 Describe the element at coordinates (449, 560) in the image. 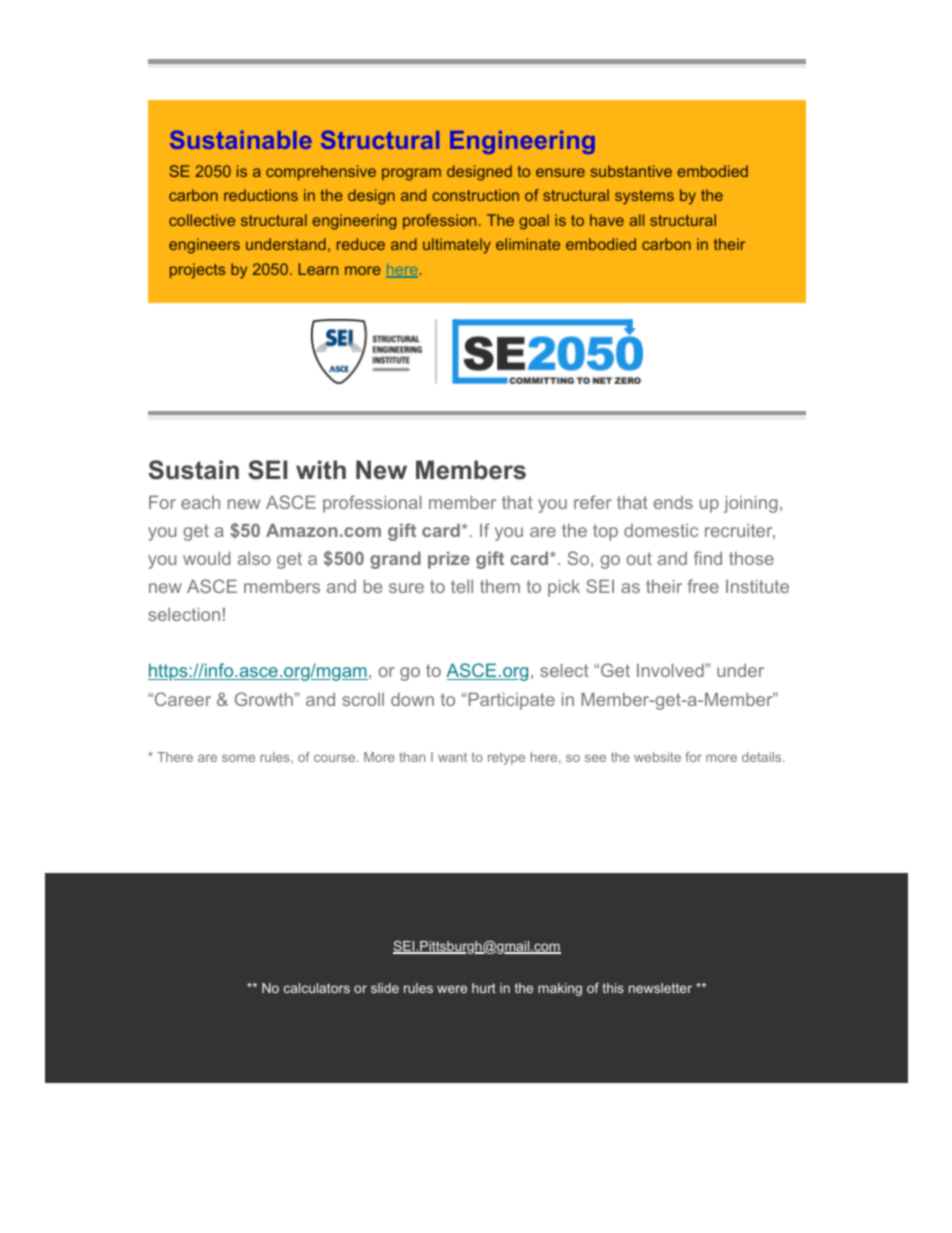

I see `prize` at that location.
